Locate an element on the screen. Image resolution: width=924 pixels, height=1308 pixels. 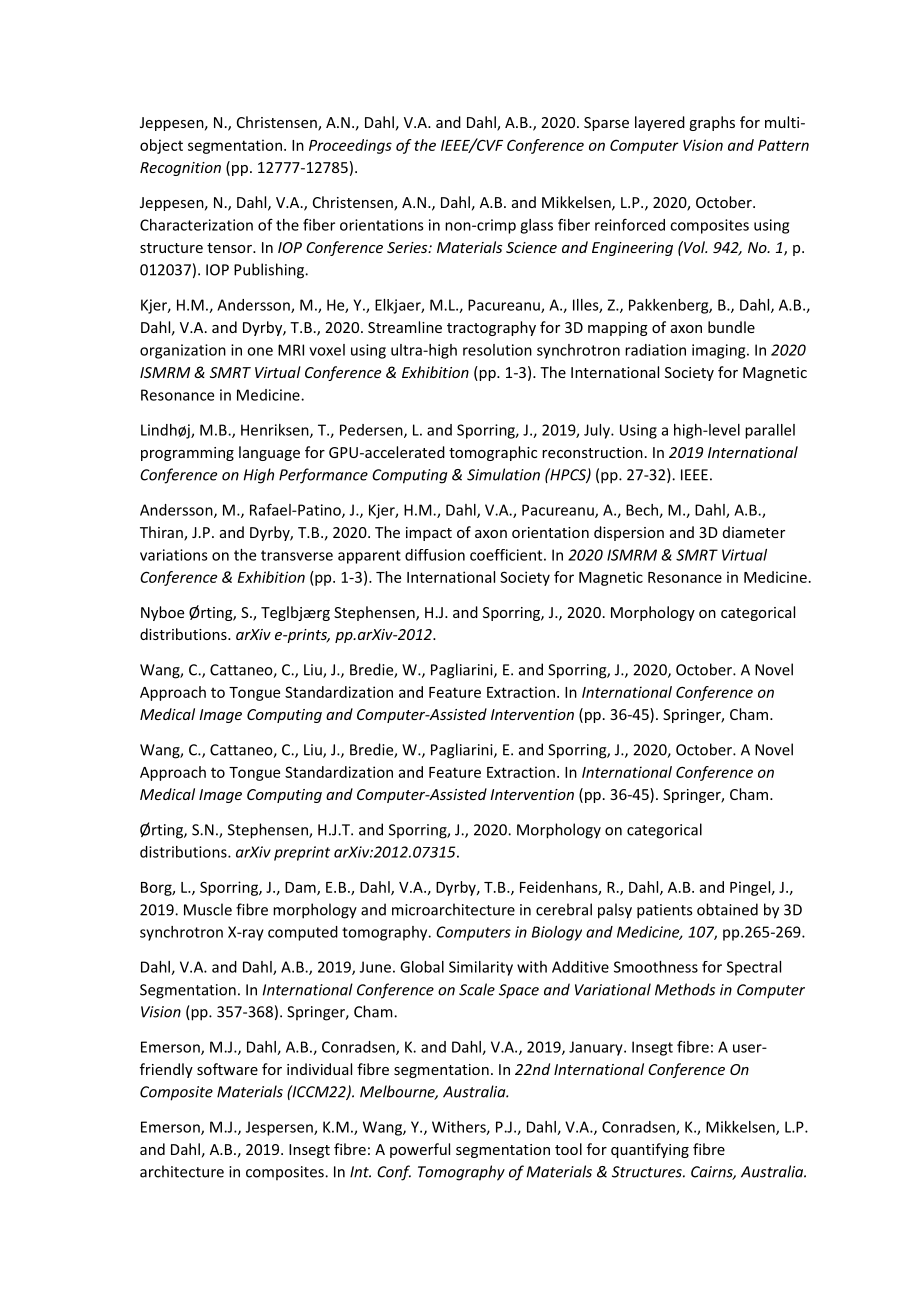
cerebral is located at coordinates (564, 909).
